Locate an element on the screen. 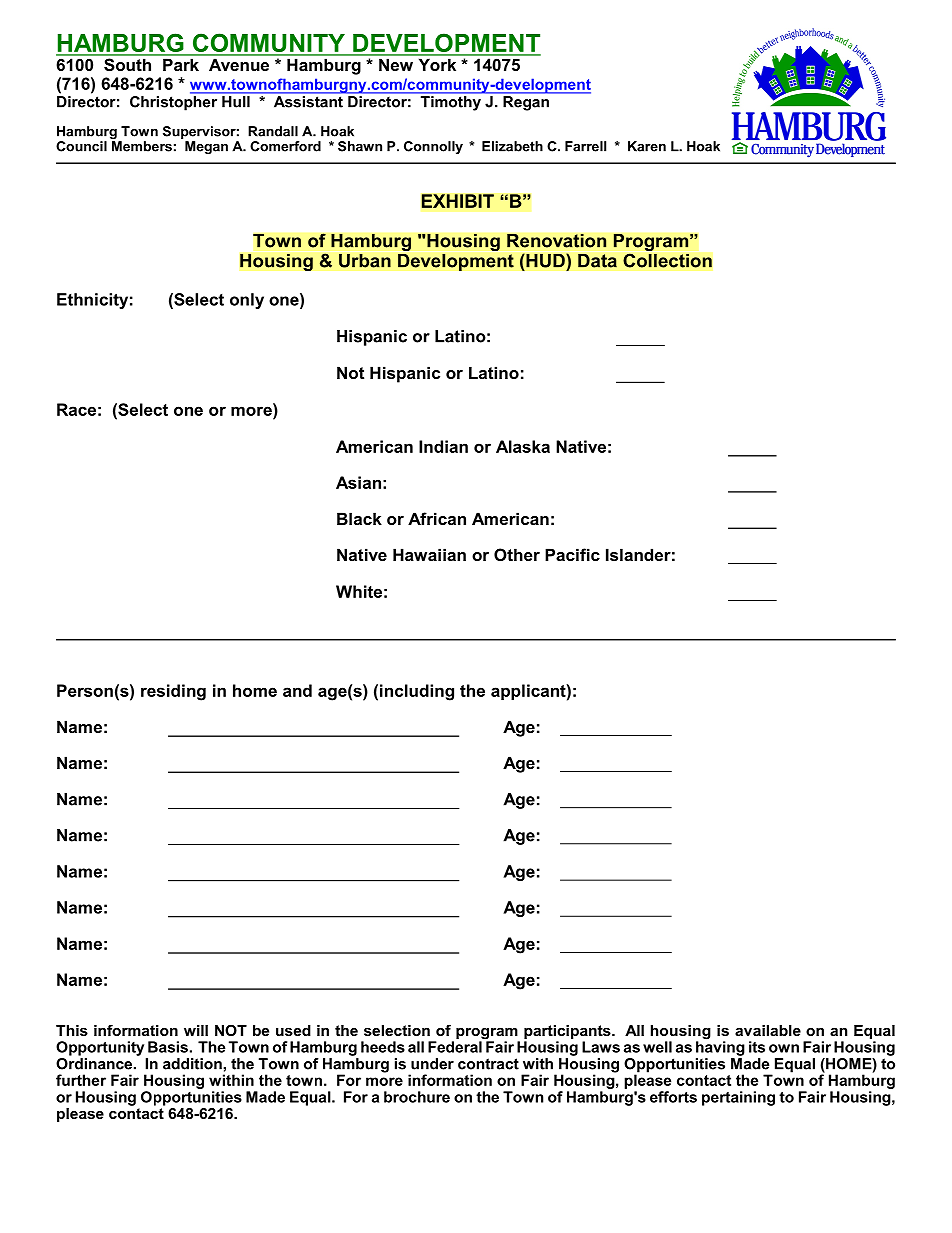  Indian is located at coordinates (443, 446).
